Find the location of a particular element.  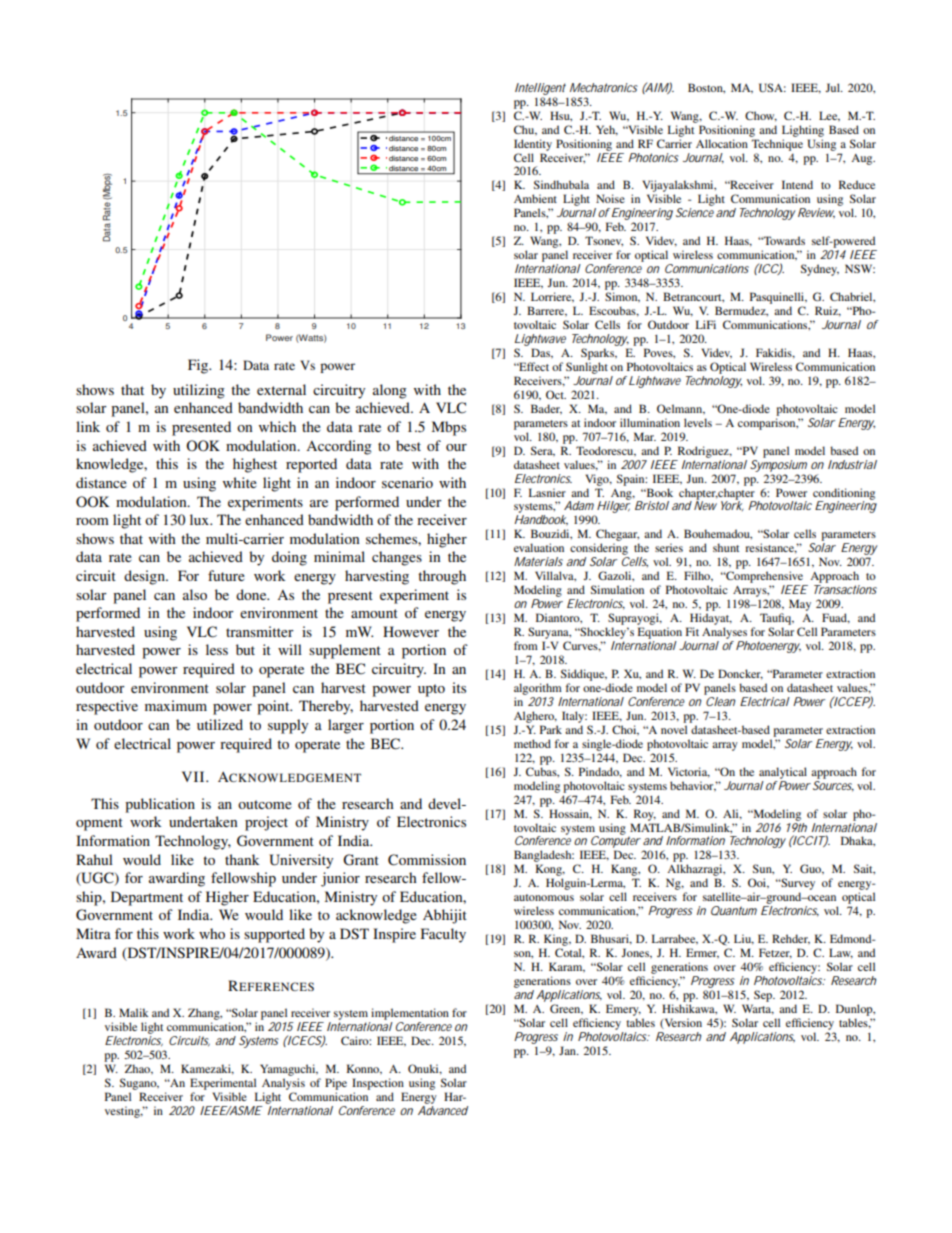

analytical is located at coordinates (783, 773).
